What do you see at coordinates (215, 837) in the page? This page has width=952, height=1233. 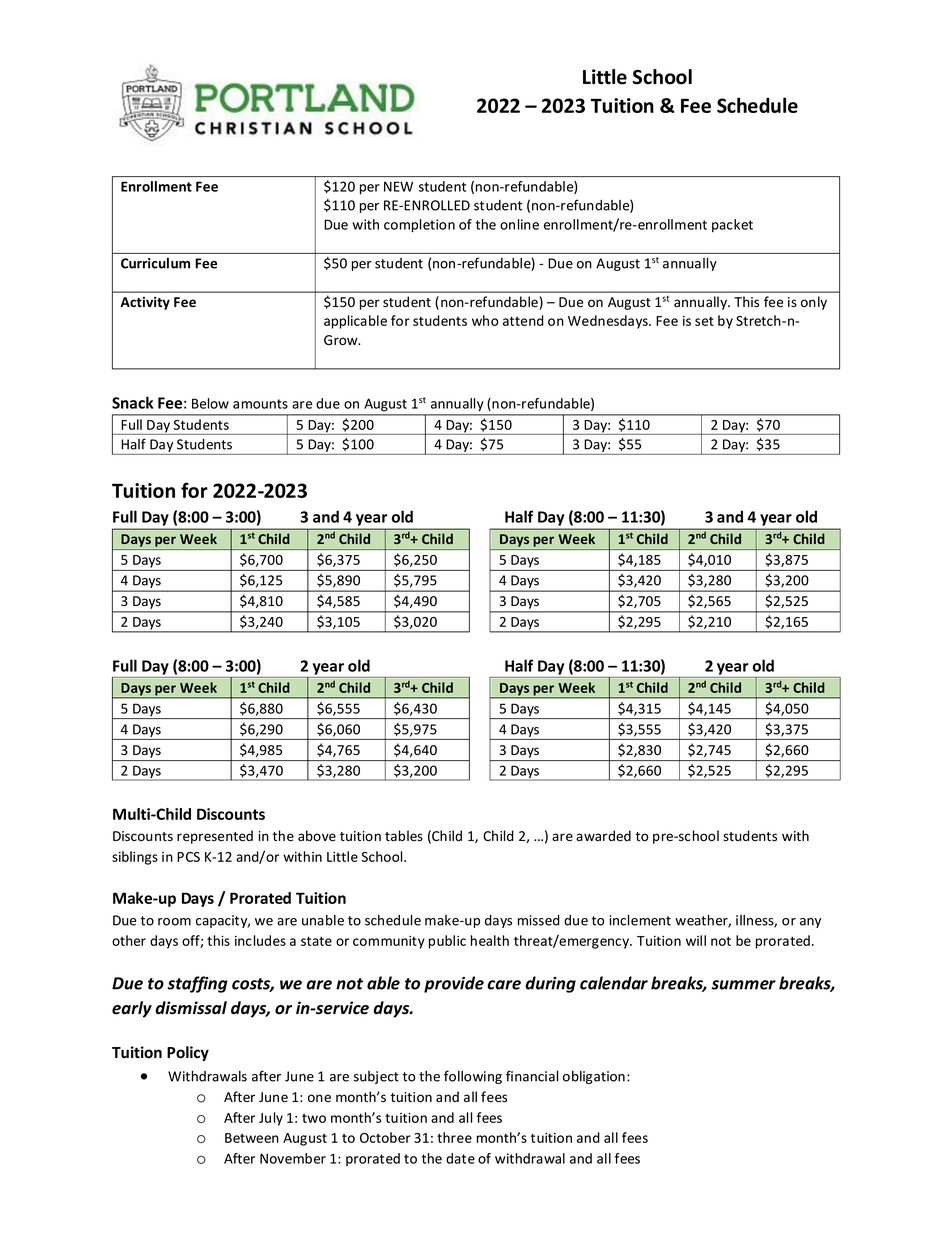 I see `represented` at bounding box center [215, 837].
